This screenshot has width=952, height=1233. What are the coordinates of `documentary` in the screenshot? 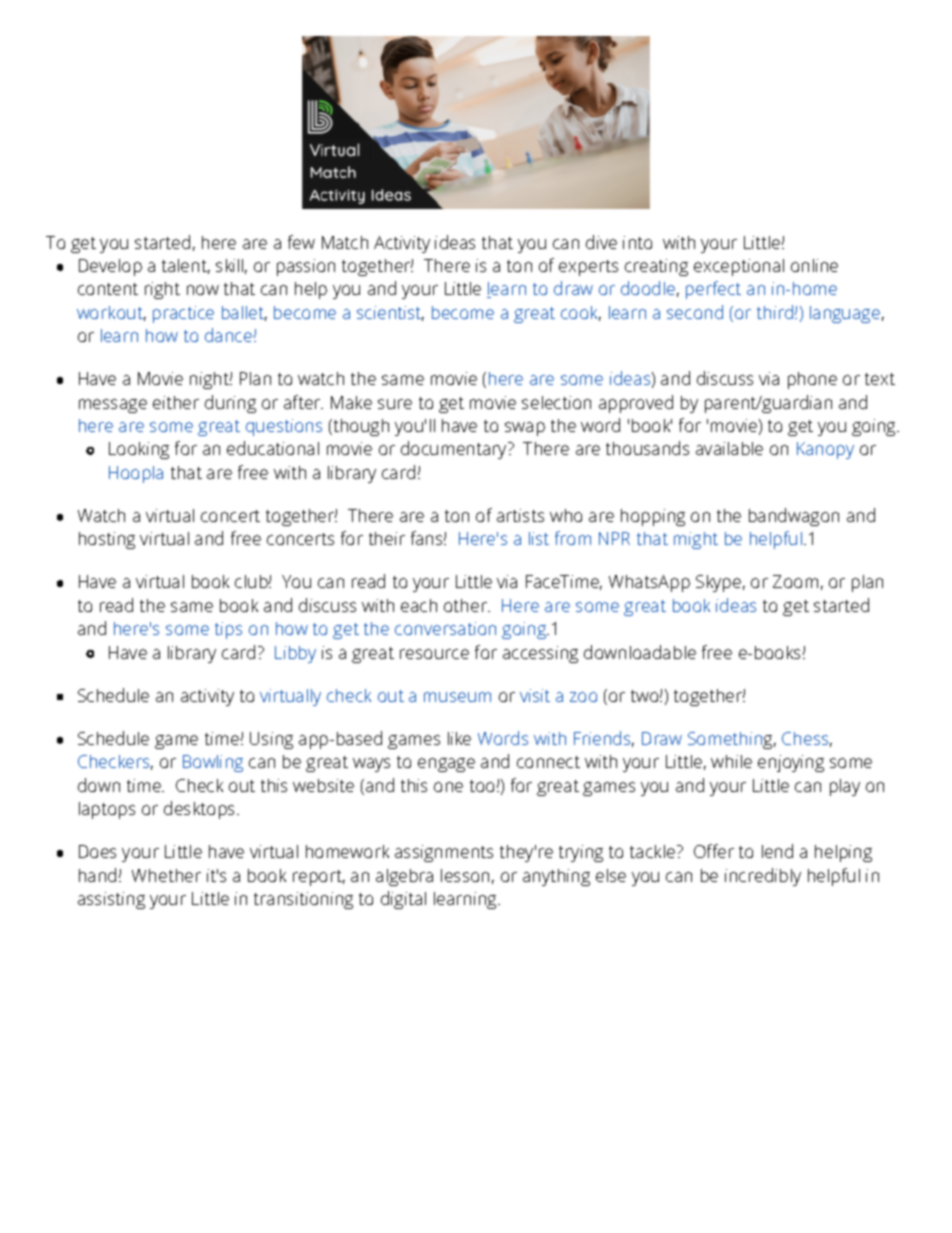 It's located at (455, 450).
